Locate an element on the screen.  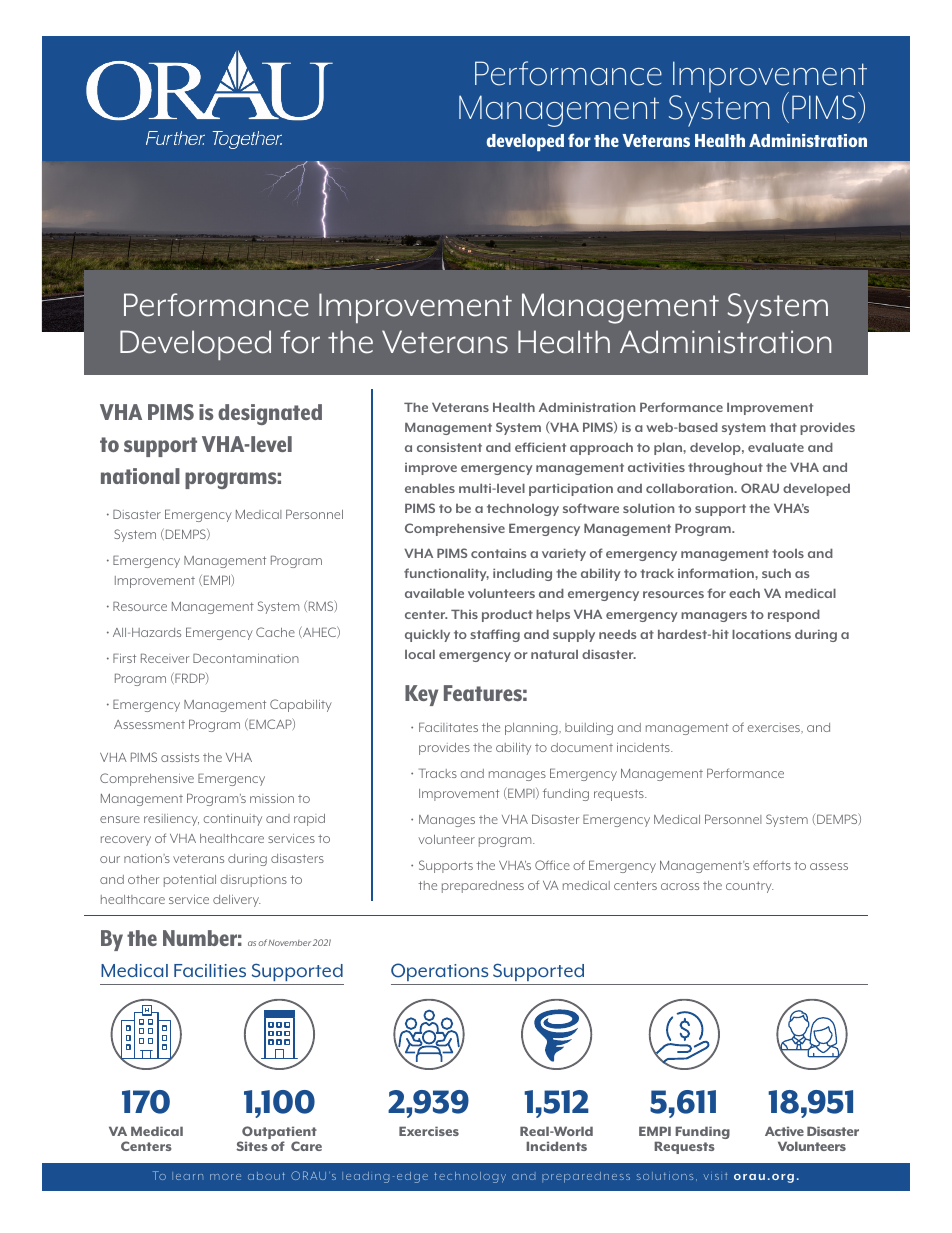
Cache is located at coordinates (275, 632).
